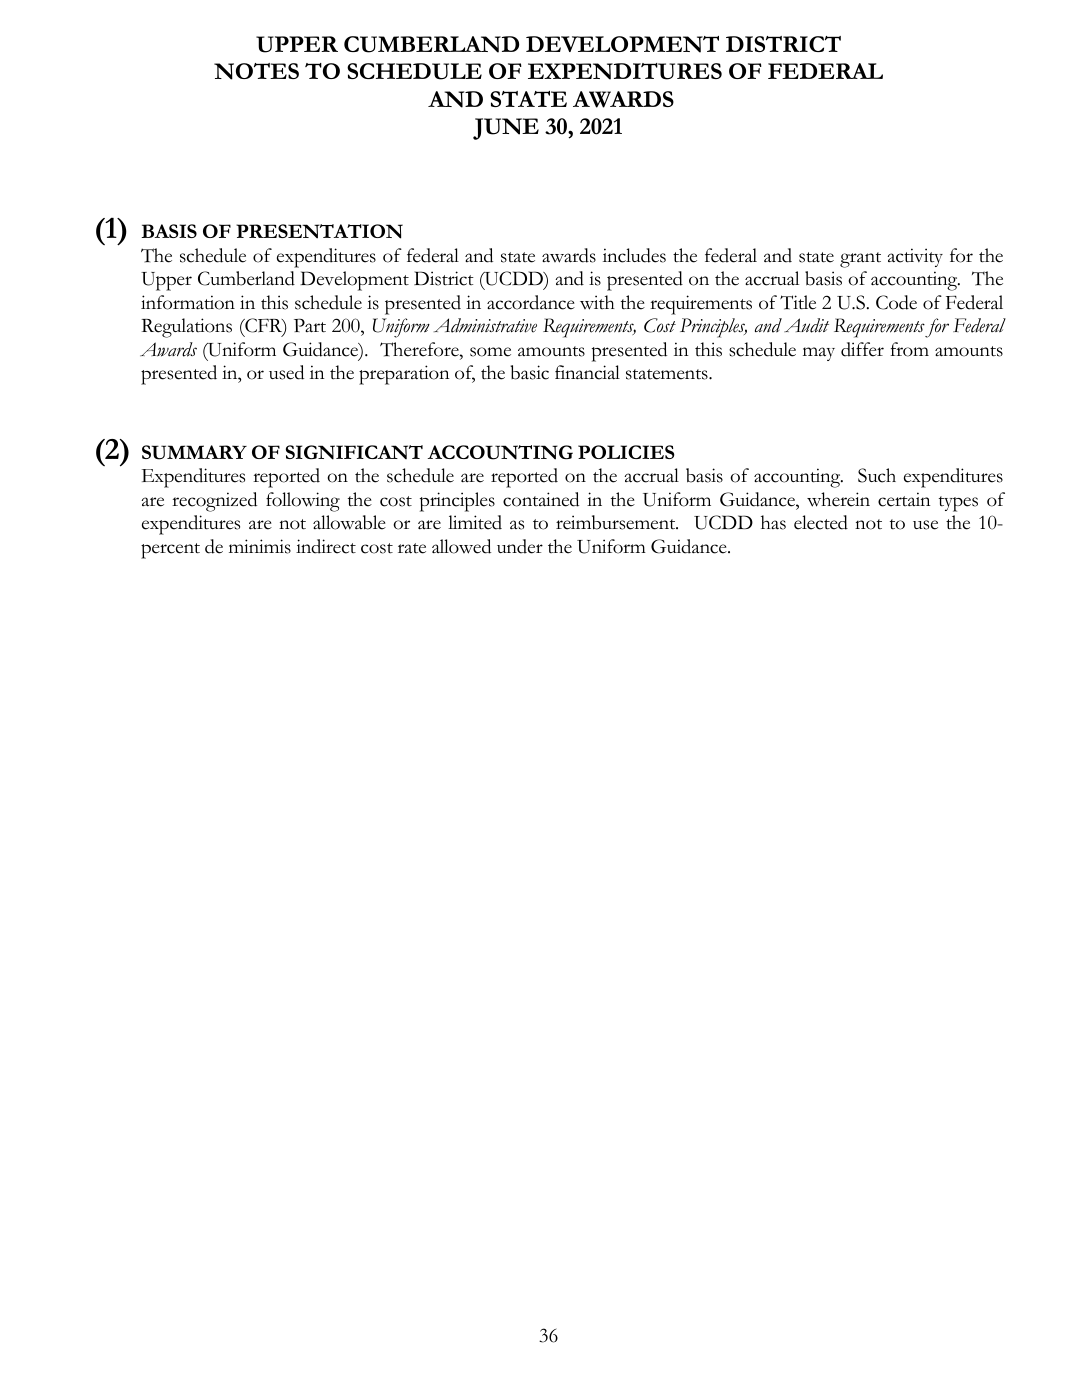  I want to click on indirect, so click(326, 546).
